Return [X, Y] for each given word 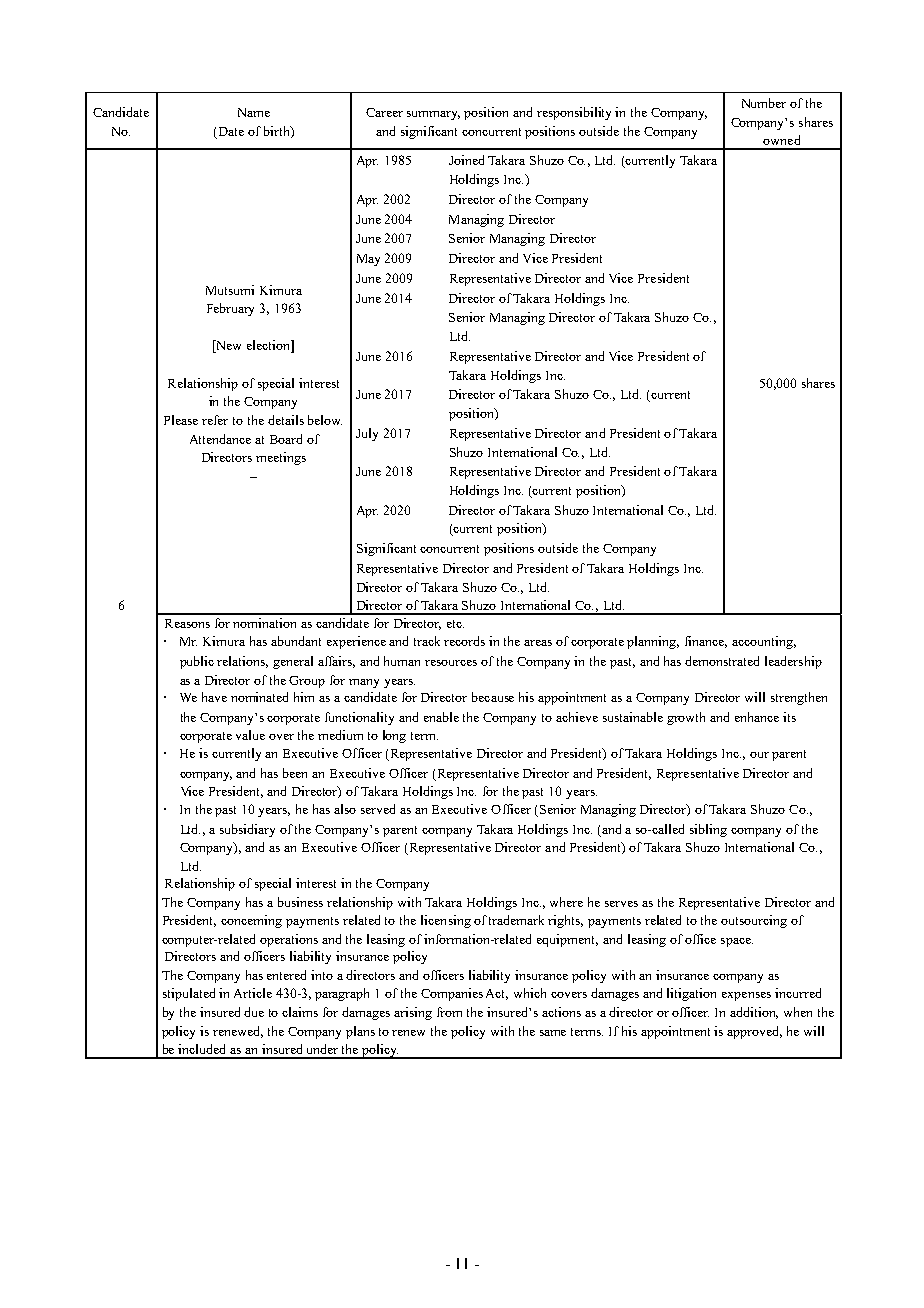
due [254, 1012]
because [493, 697]
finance [706, 642]
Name [254, 112]
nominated [259, 697]
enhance [757, 717]
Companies [452, 994]
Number [764, 103]
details [286, 420]
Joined [466, 160]
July [367, 434]
